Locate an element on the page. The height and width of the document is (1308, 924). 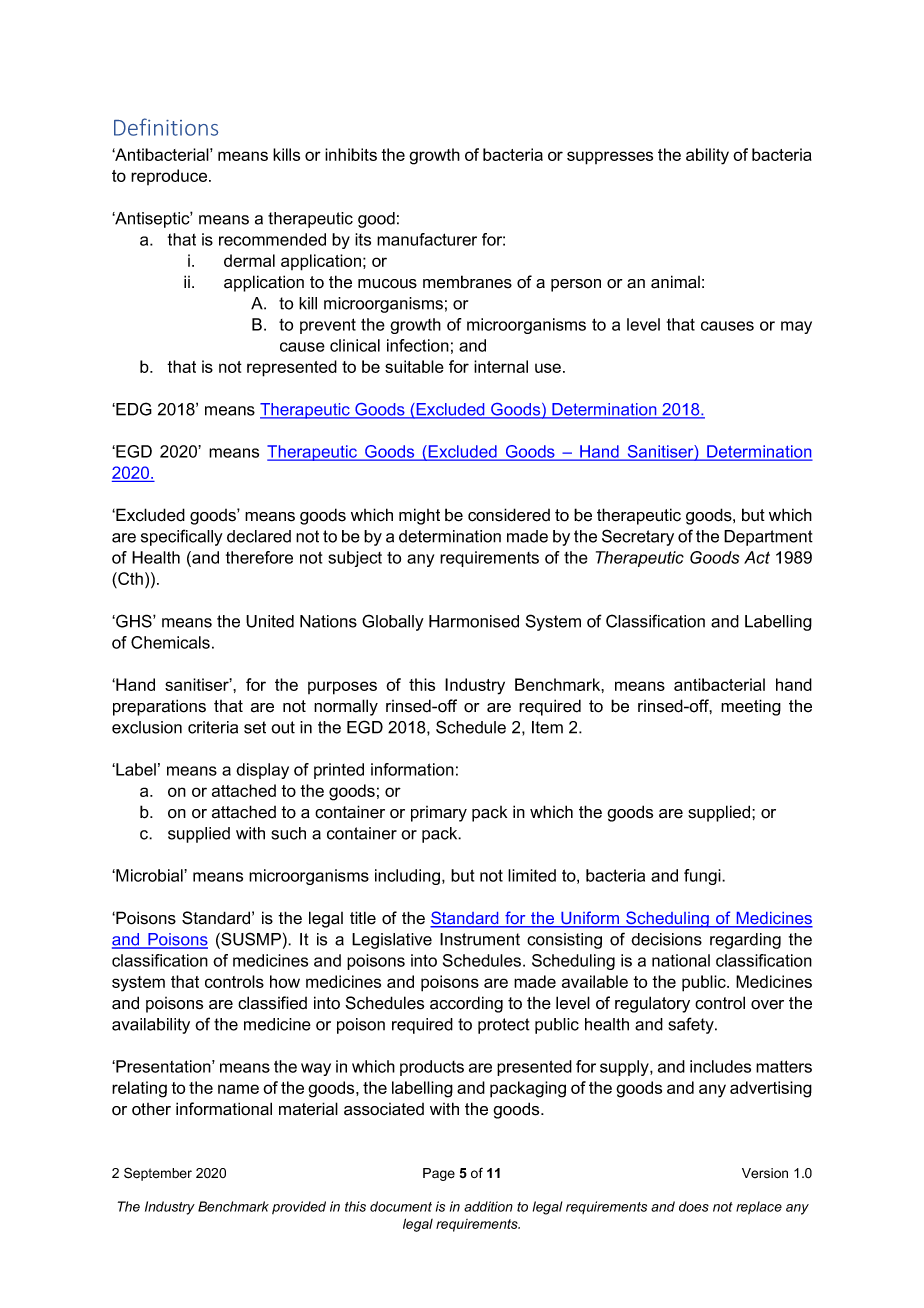
classified is located at coordinates (272, 1003).
